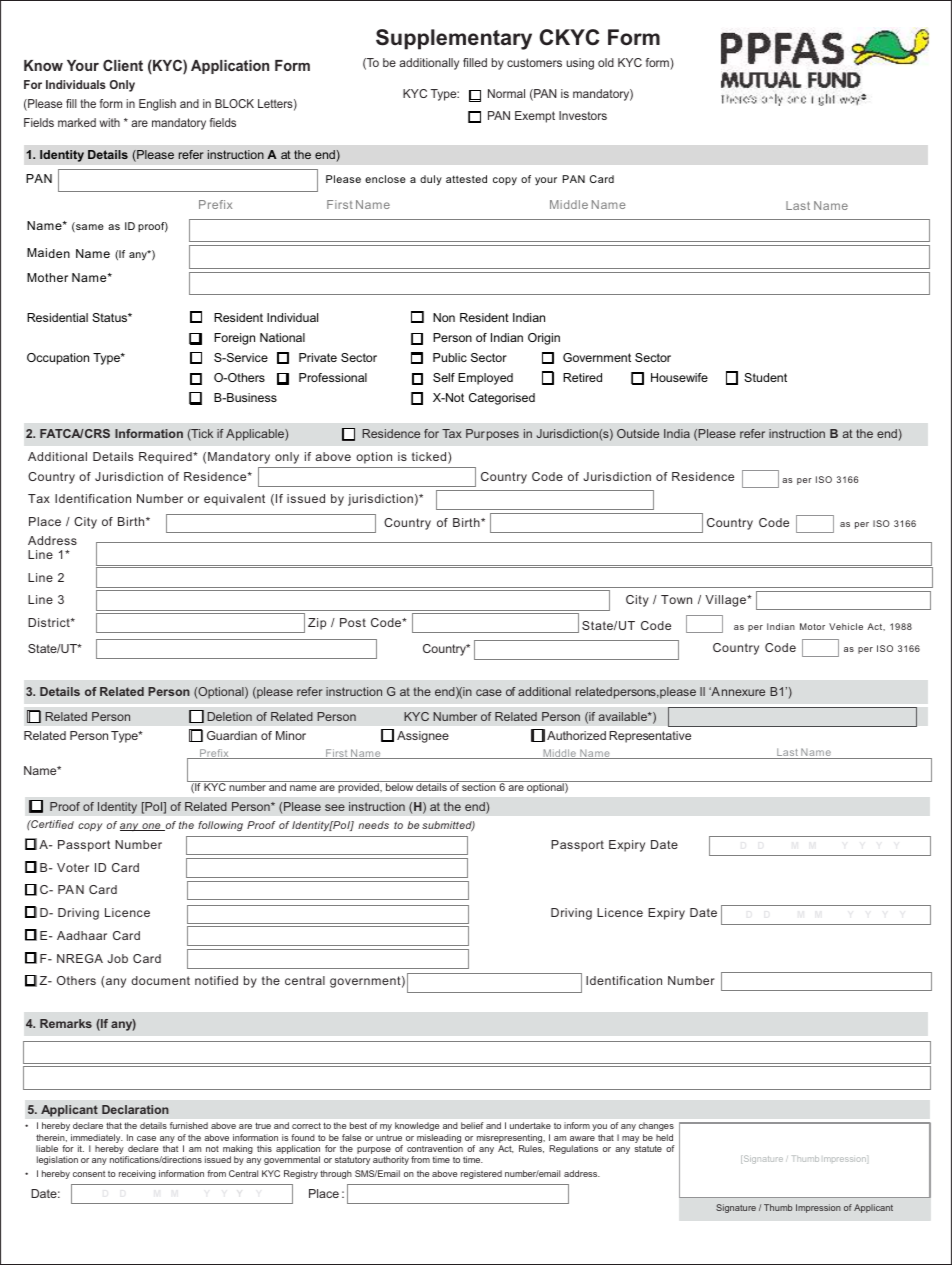 The height and width of the image is (1265, 952). I want to click on Client, so click(123, 65).
